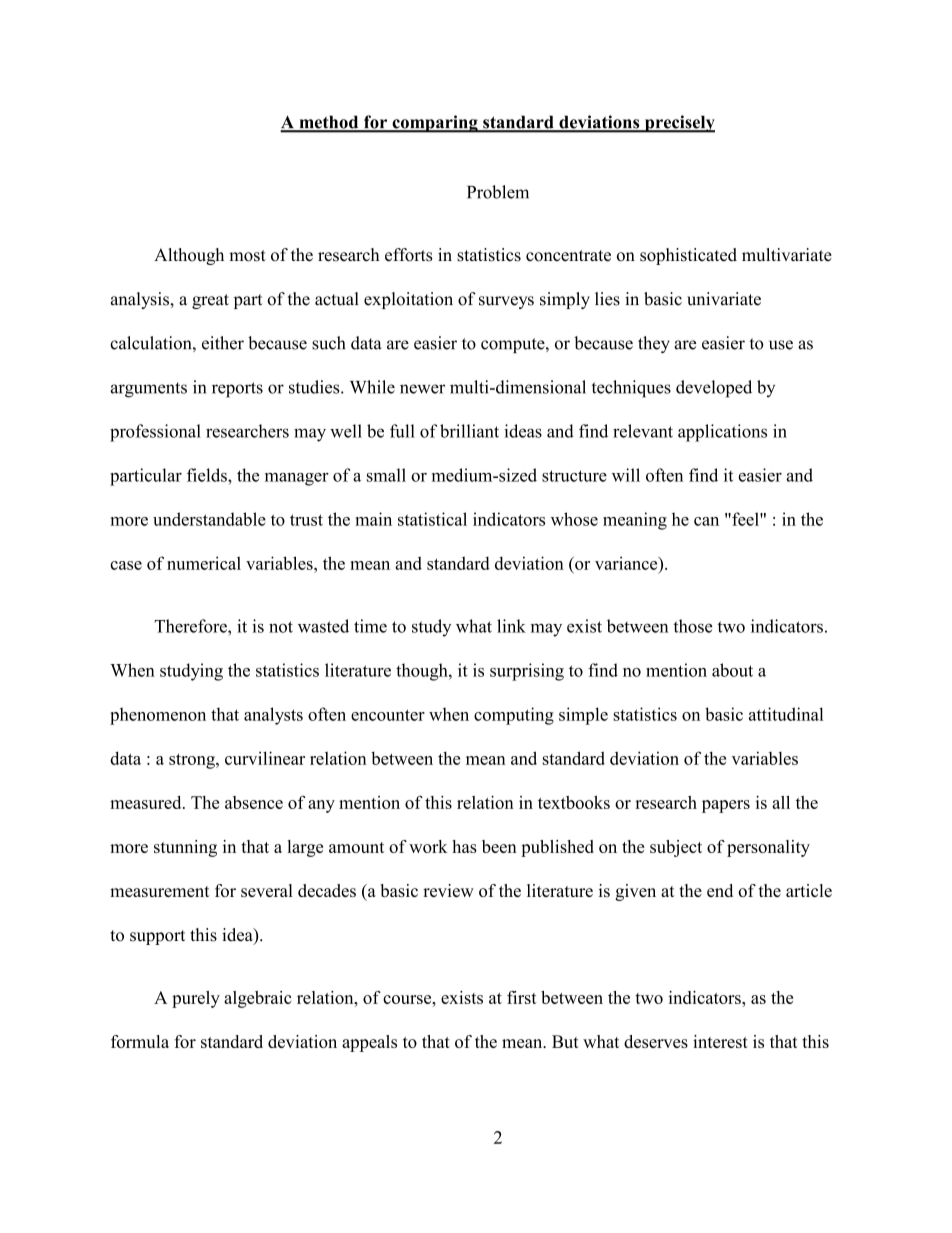  What do you see at coordinates (469, 431) in the page?
I see `brilliant` at bounding box center [469, 431].
